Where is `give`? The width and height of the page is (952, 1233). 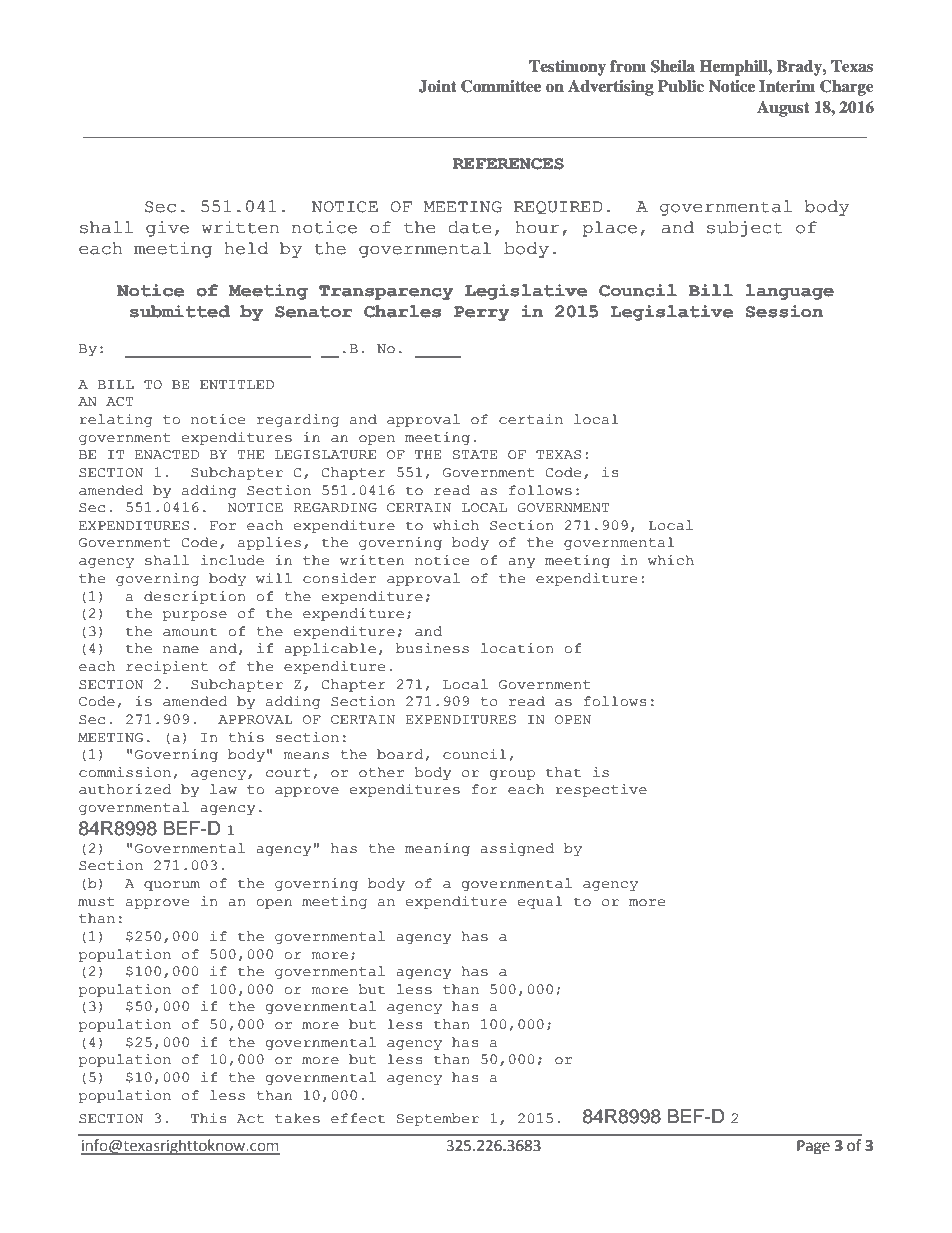 give is located at coordinates (167, 229).
